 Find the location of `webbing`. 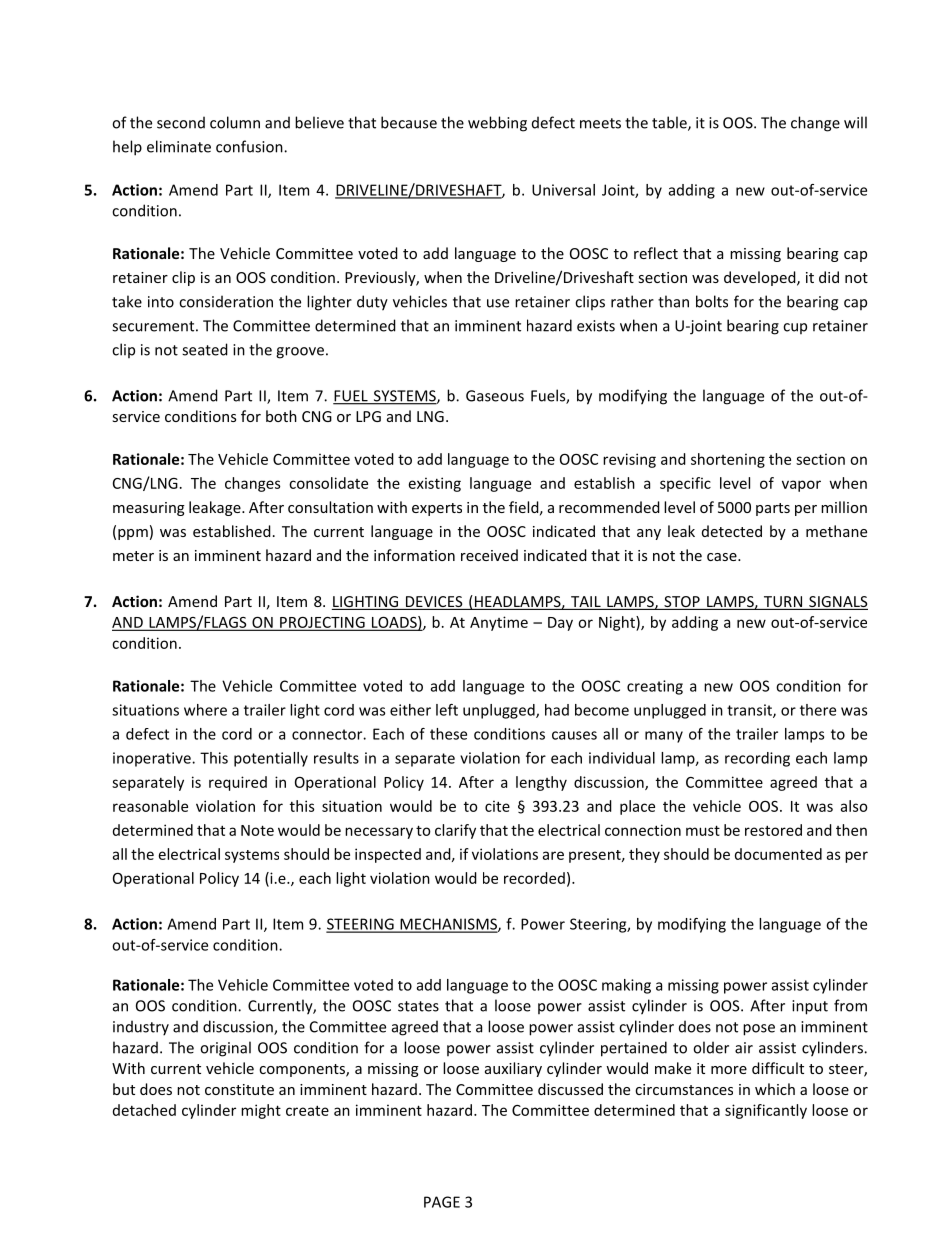

webbing is located at coordinates (497, 124).
